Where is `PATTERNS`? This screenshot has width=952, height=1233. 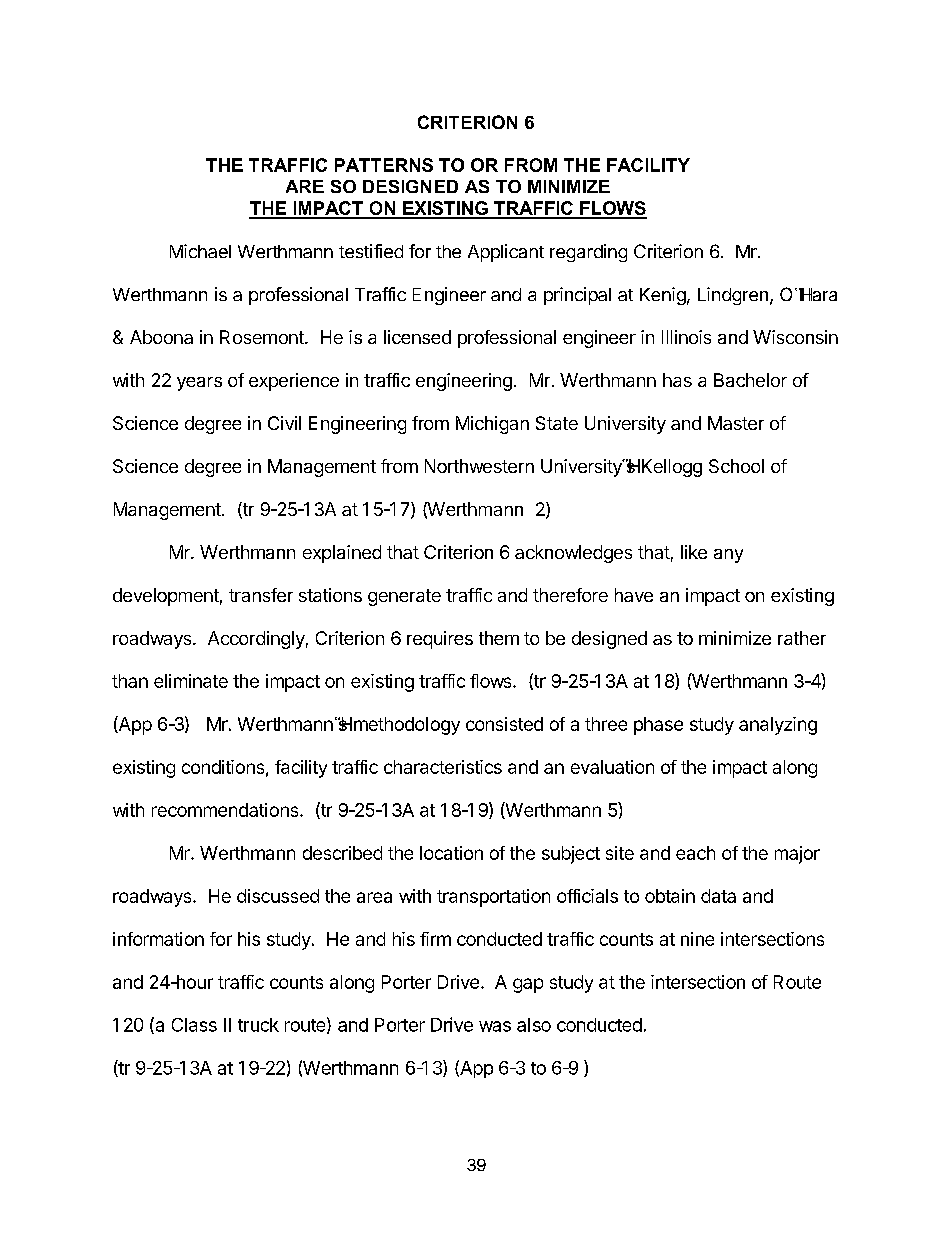
PATTERNS is located at coordinates (384, 165).
